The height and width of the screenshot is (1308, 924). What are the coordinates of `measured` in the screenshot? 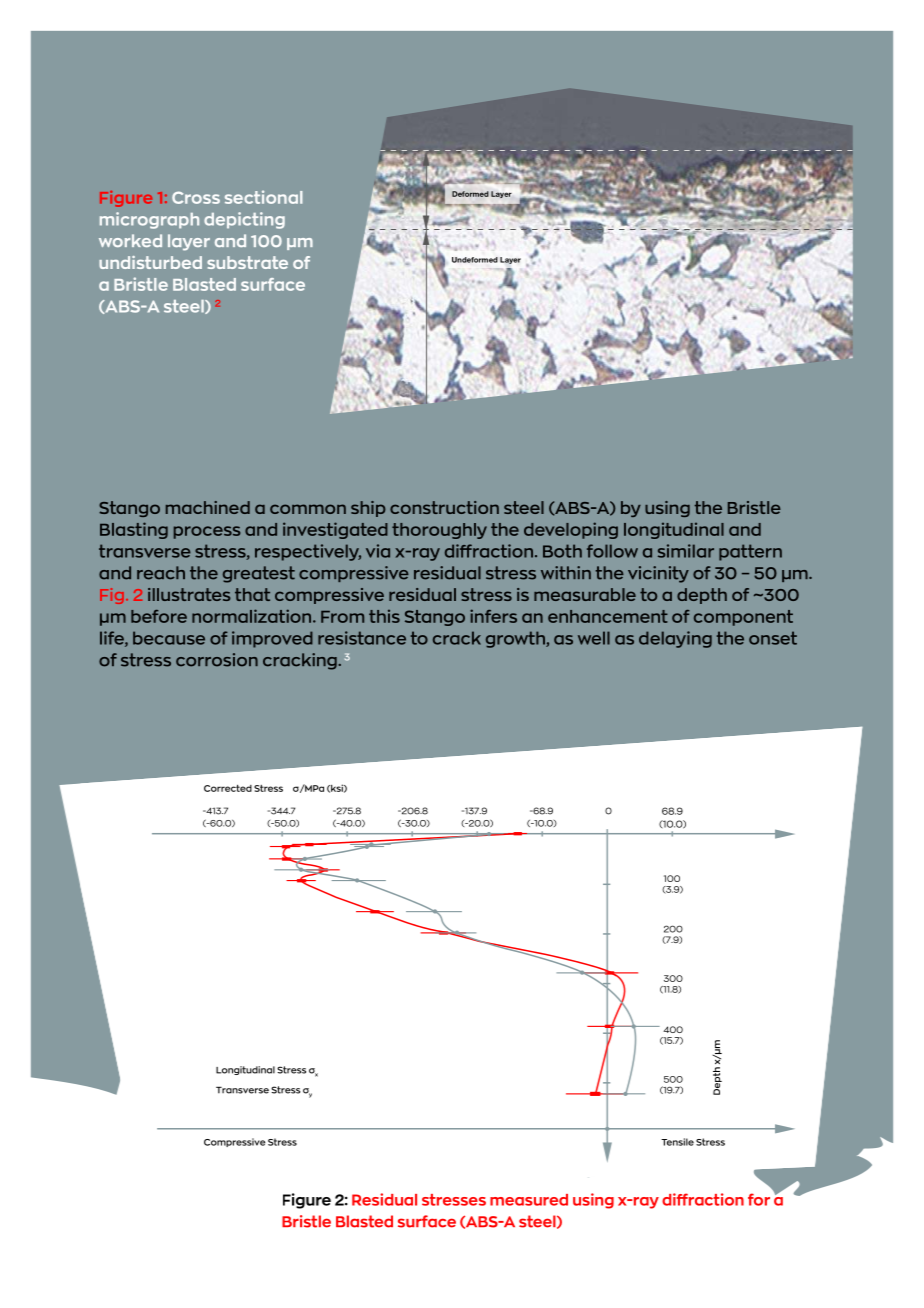 It's located at (529, 1200).
